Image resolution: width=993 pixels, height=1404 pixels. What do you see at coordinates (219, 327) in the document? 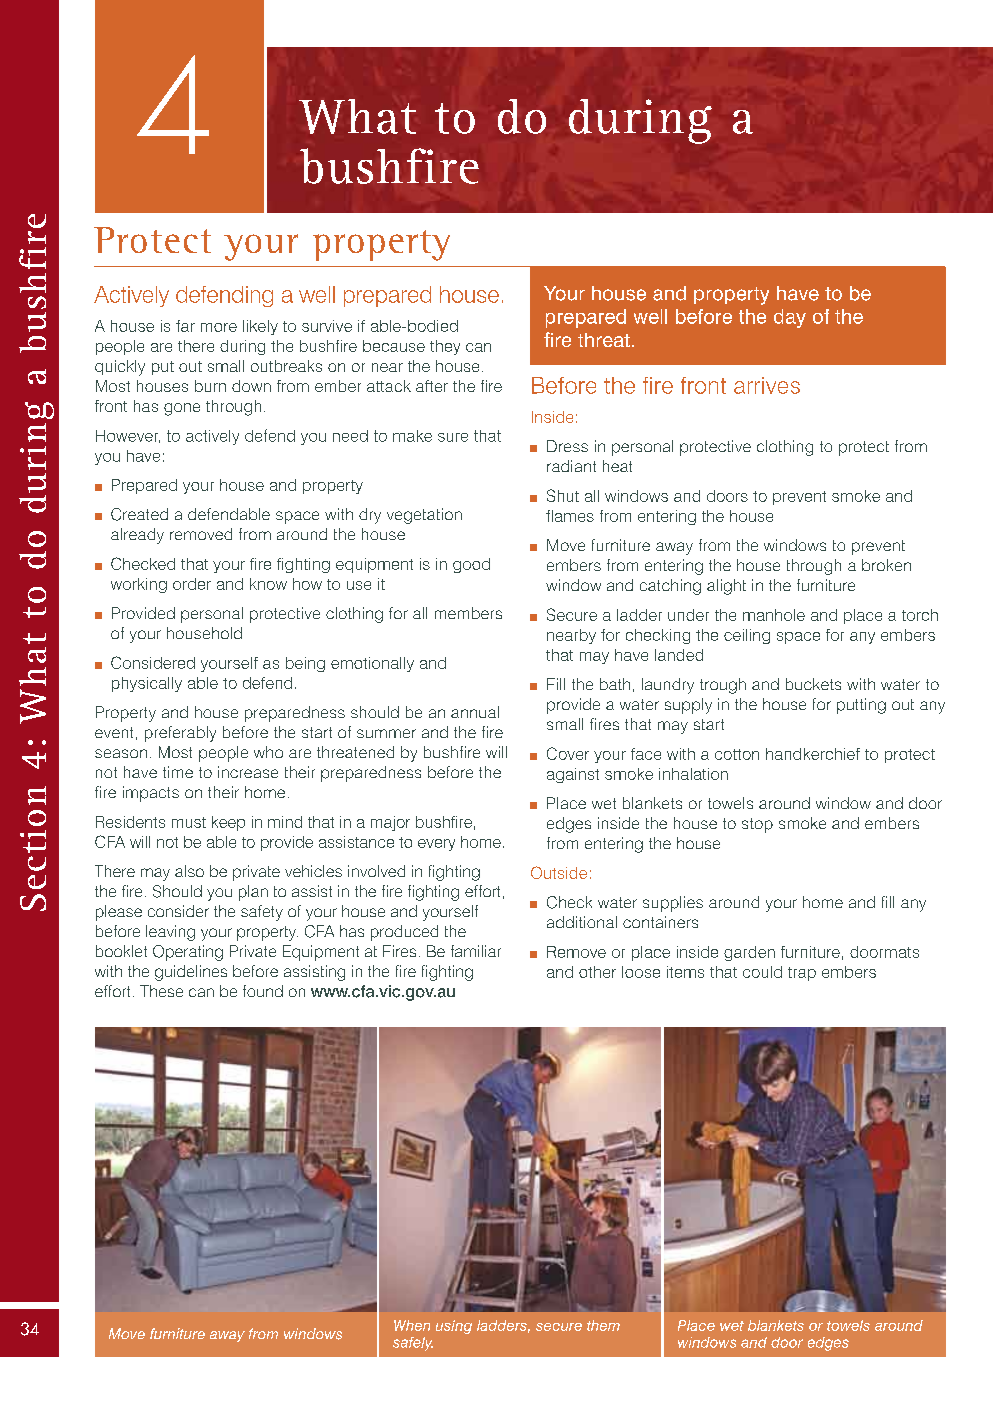
I see `more` at bounding box center [219, 327].
